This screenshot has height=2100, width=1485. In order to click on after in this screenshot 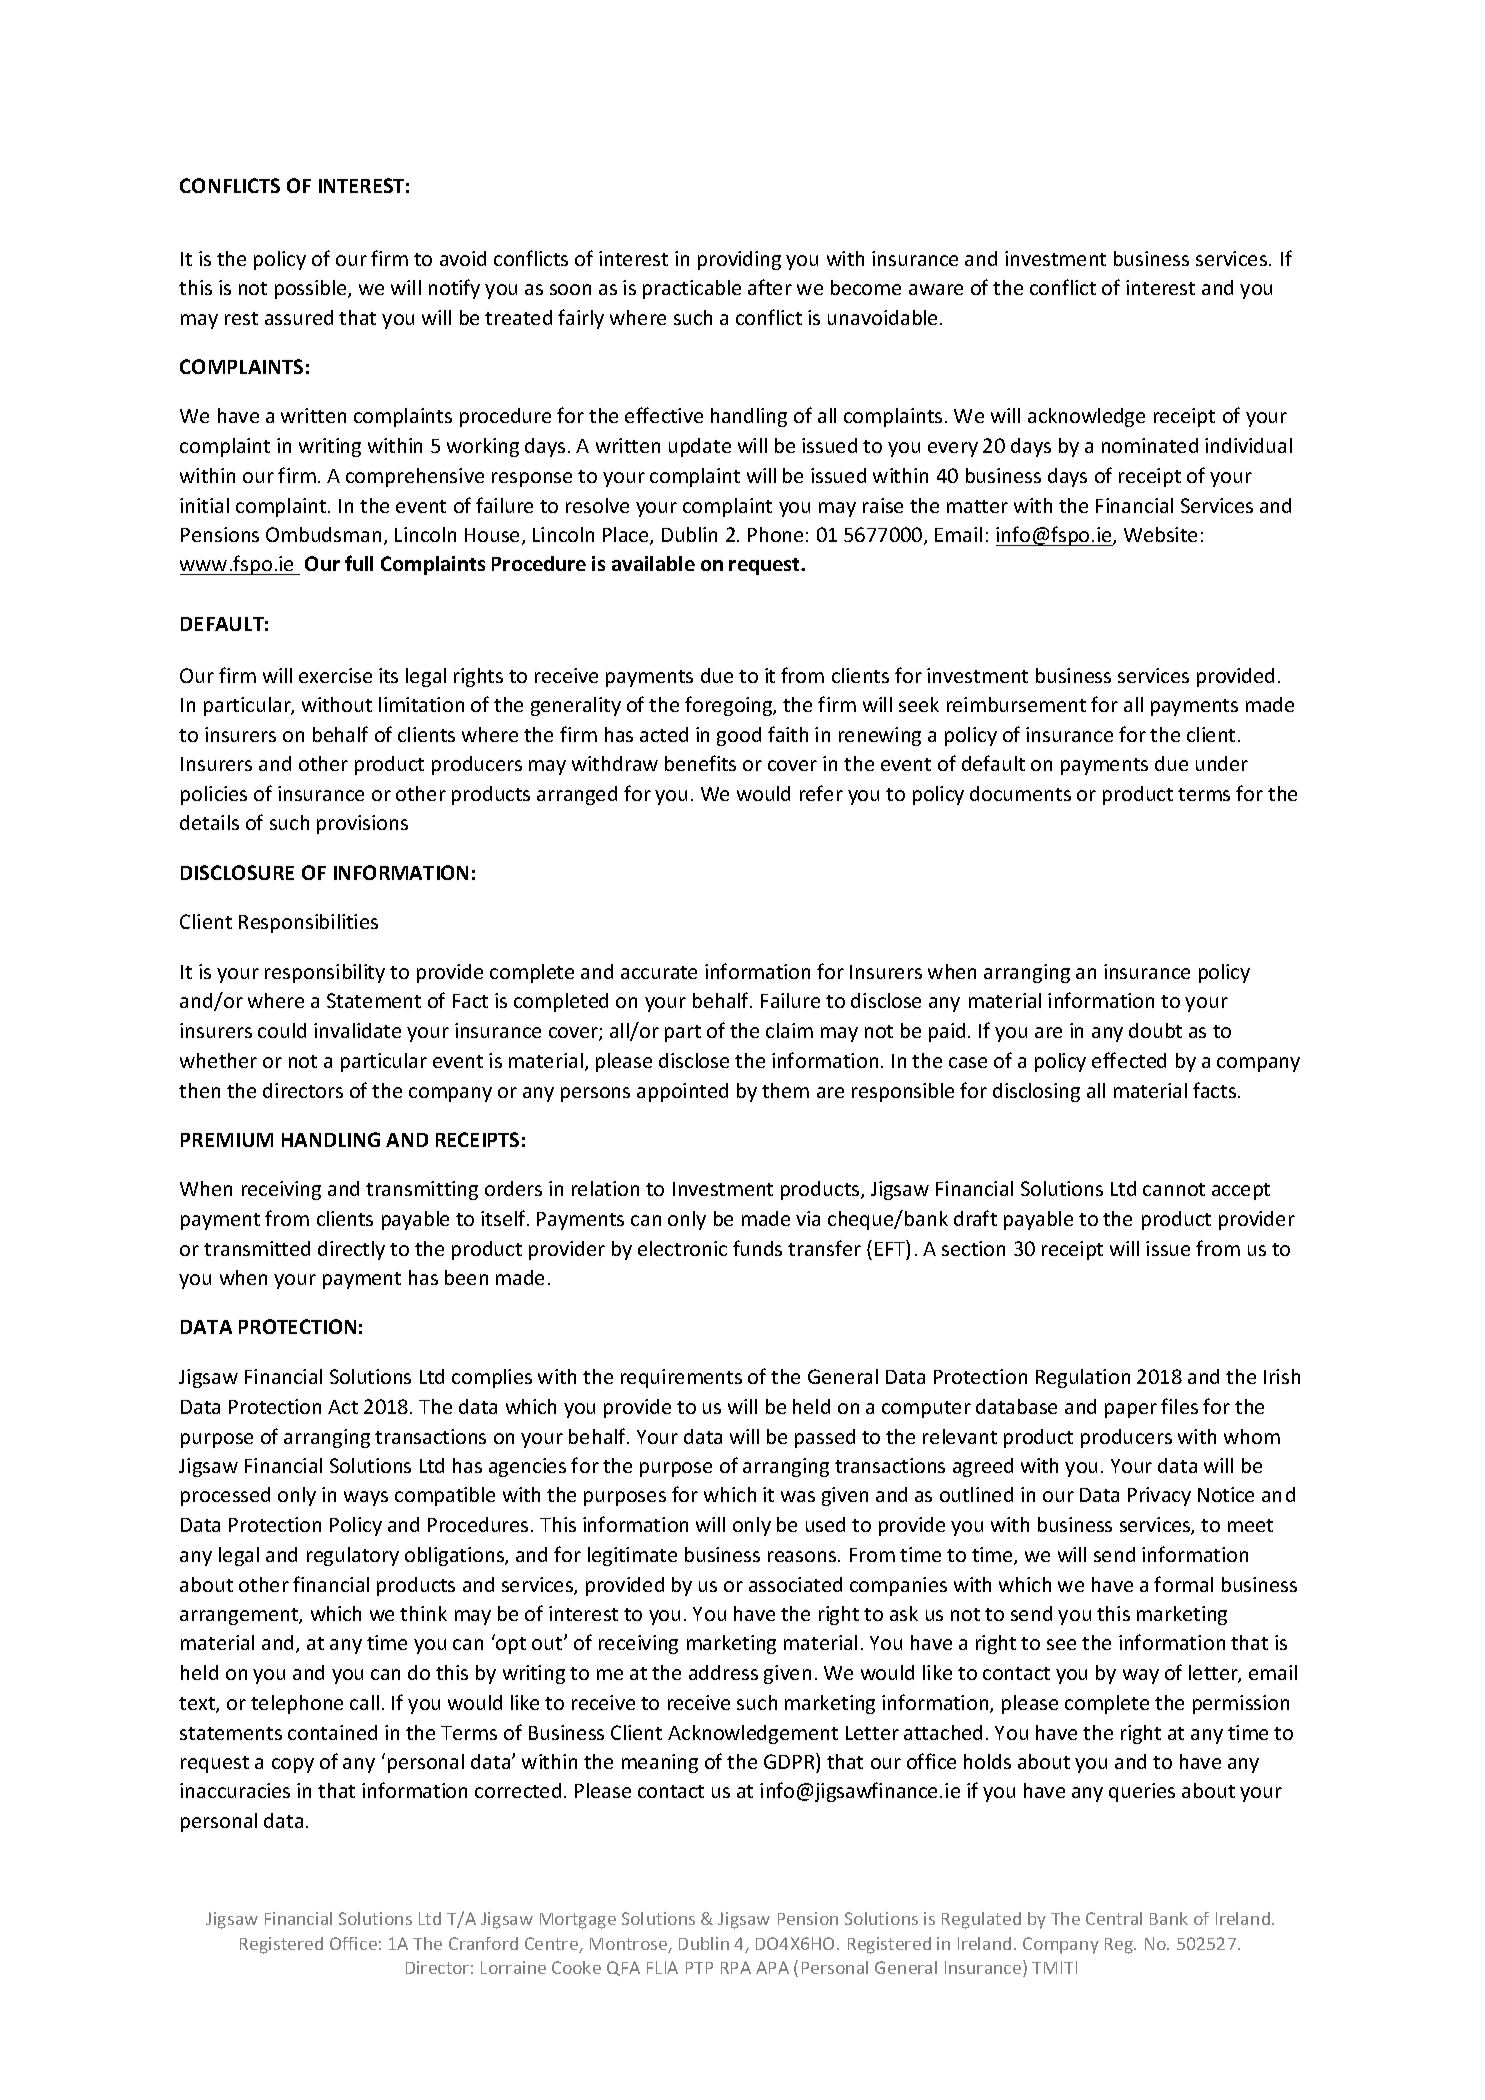, I will do `click(770, 287)`.
